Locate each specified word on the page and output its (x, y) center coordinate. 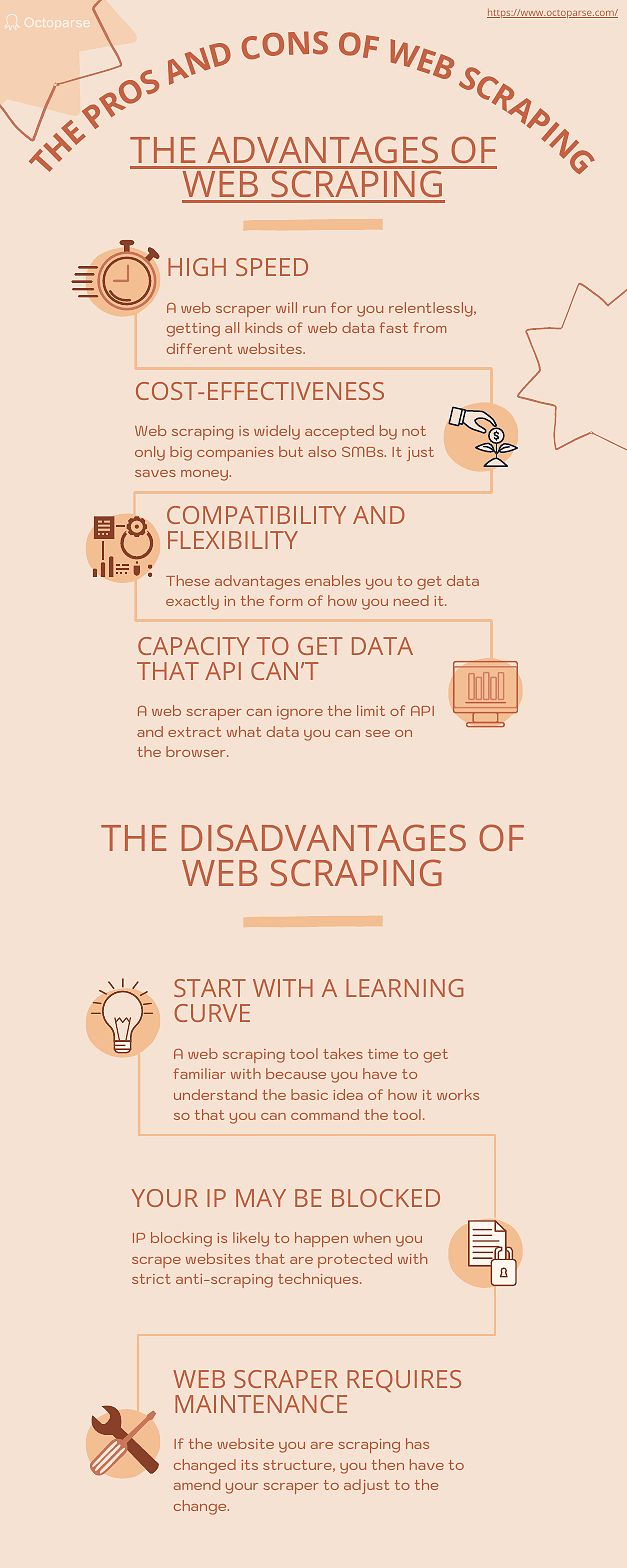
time (383, 1054)
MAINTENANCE (261, 1404)
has (417, 1443)
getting (193, 330)
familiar (200, 1073)
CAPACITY (194, 646)
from (429, 327)
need (411, 600)
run (314, 309)
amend (197, 1484)
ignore (300, 713)
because (296, 1073)
